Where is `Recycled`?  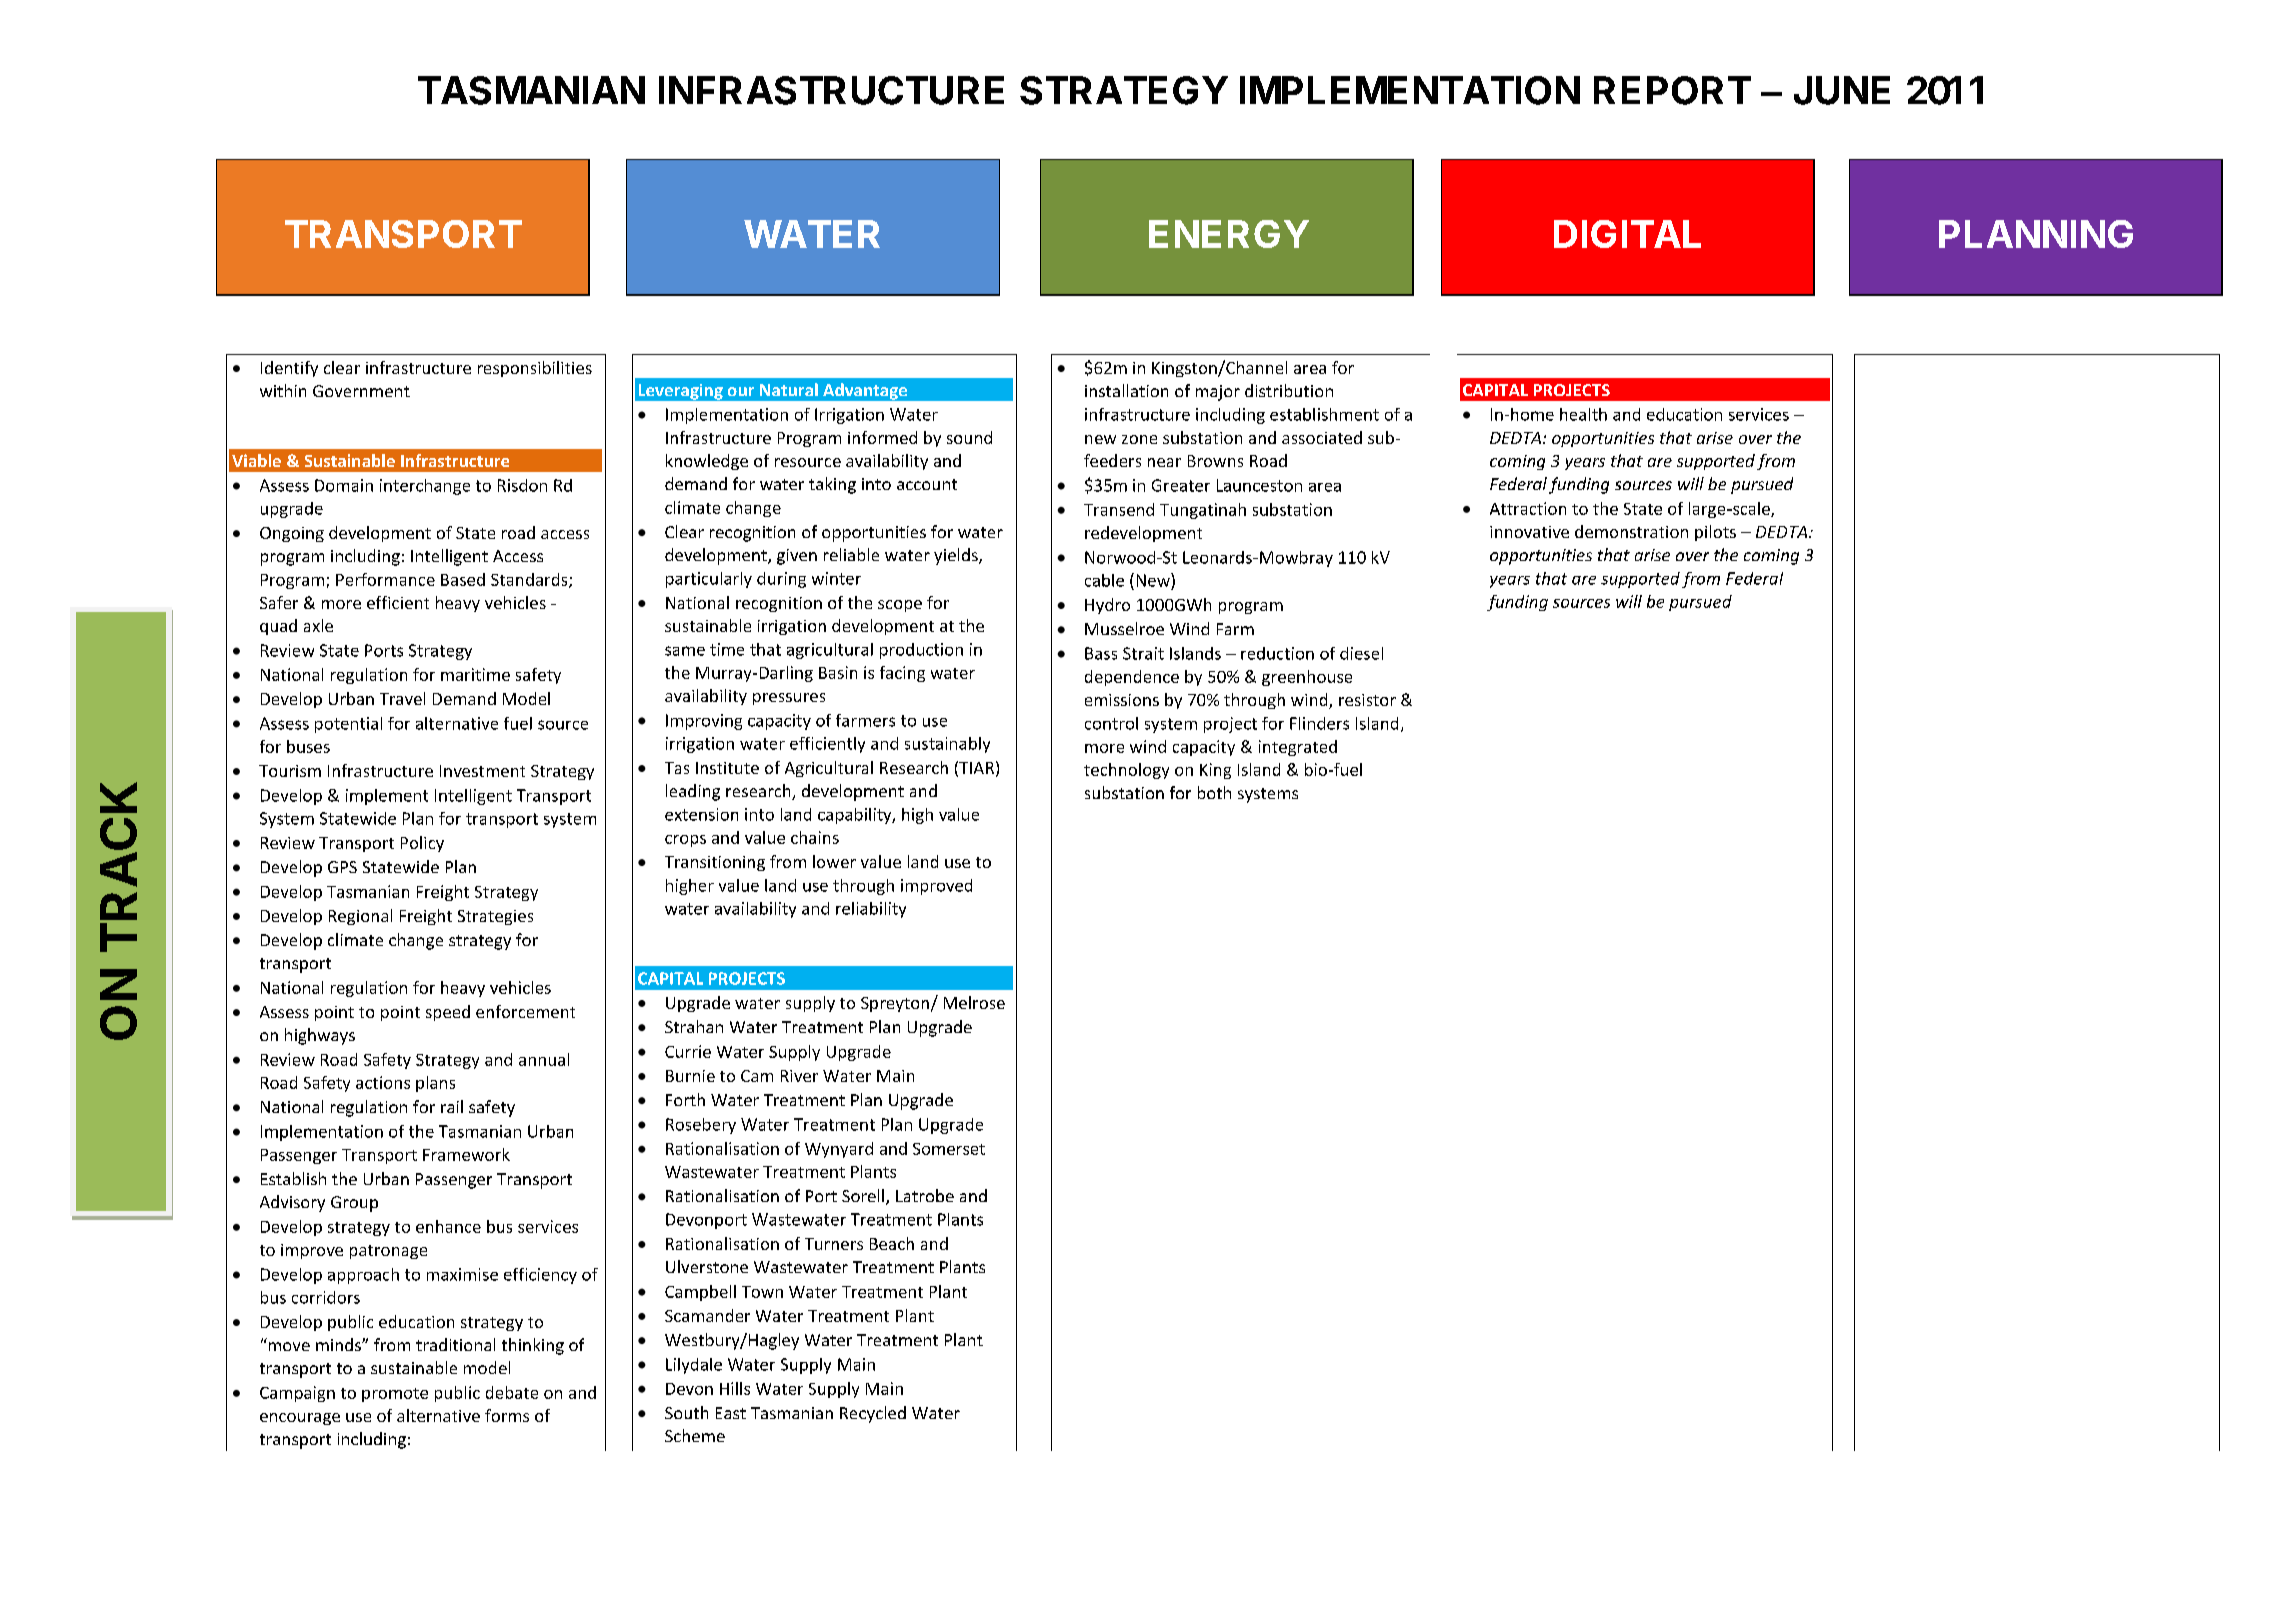 Recycled is located at coordinates (873, 1414).
